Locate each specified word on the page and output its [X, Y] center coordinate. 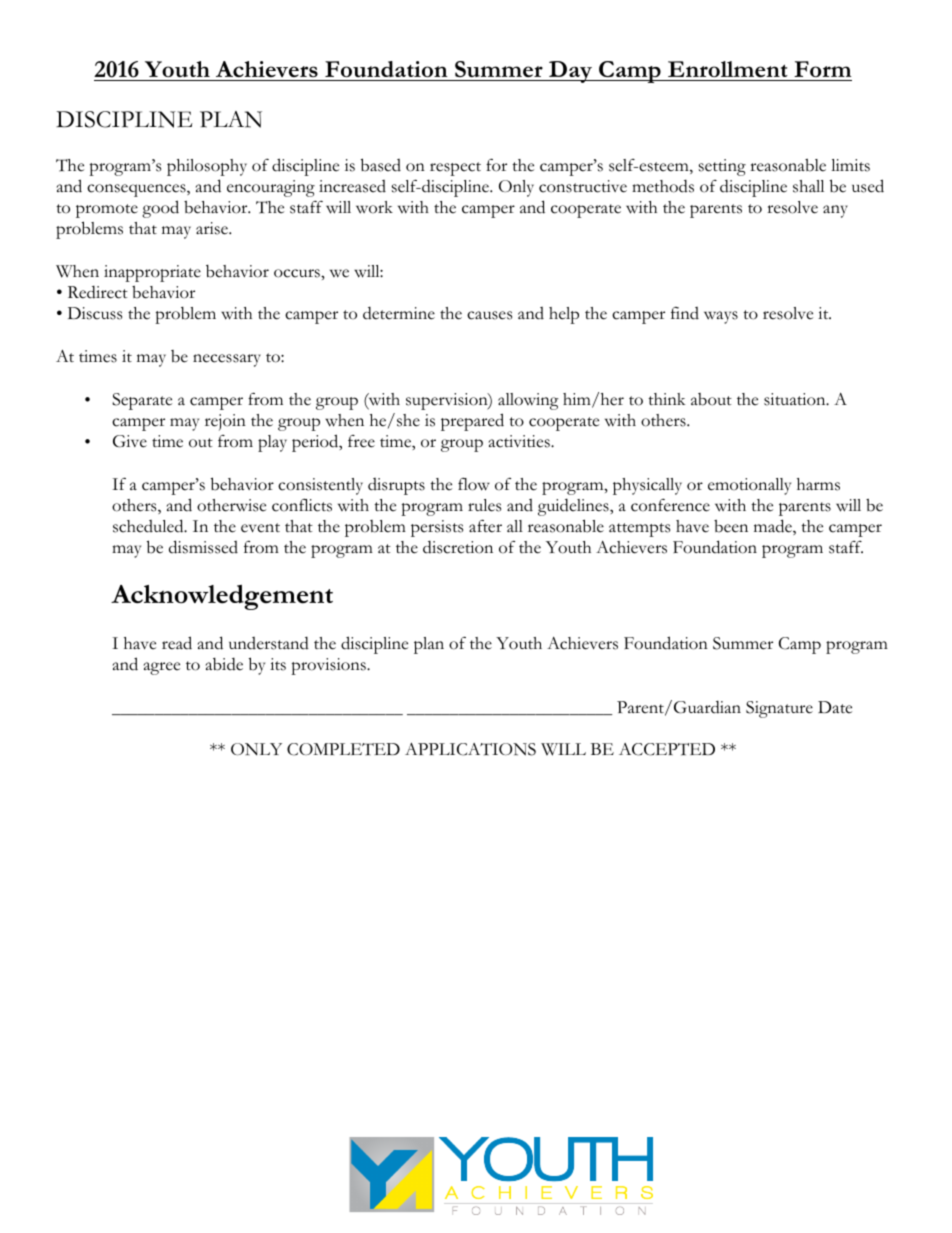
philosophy [207, 167]
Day [570, 72]
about [711, 399]
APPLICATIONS [470, 749]
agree [162, 668]
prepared [472, 422]
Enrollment [728, 69]
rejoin [225, 422]
